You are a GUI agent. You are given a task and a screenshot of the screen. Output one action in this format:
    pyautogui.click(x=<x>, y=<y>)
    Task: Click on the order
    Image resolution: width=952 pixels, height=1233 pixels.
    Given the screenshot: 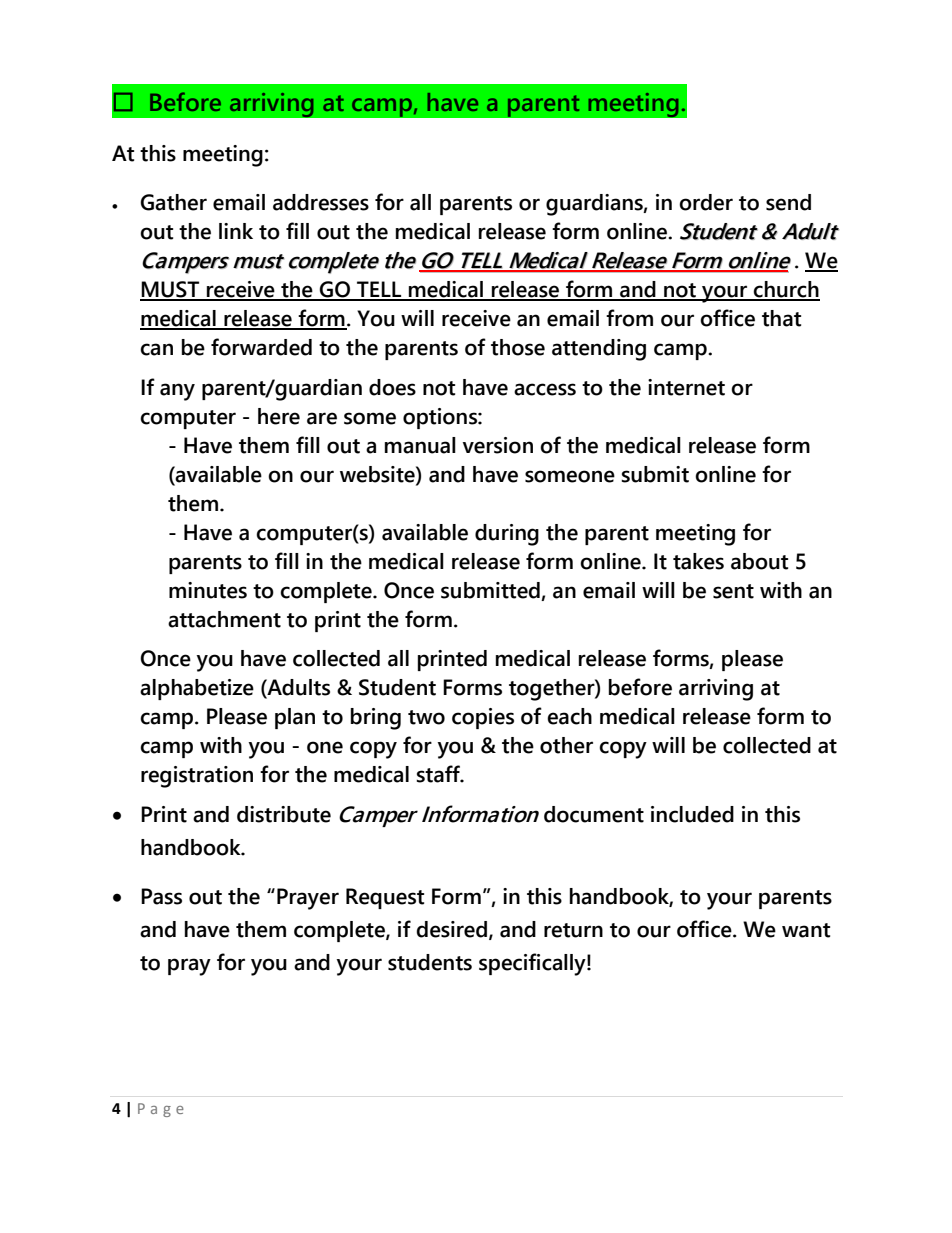 What is the action you would take?
    pyautogui.click(x=706, y=202)
